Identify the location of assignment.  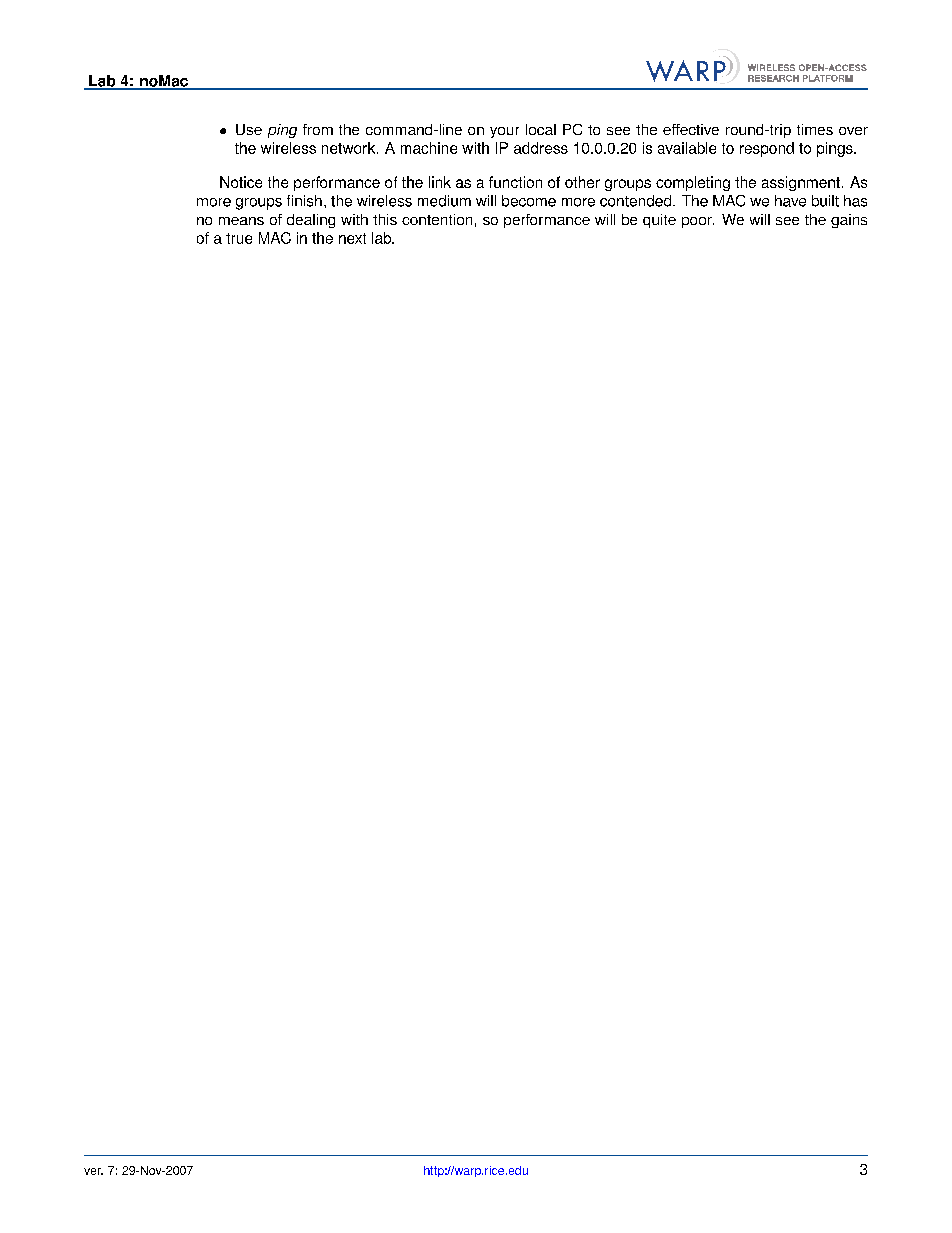
(801, 183).
